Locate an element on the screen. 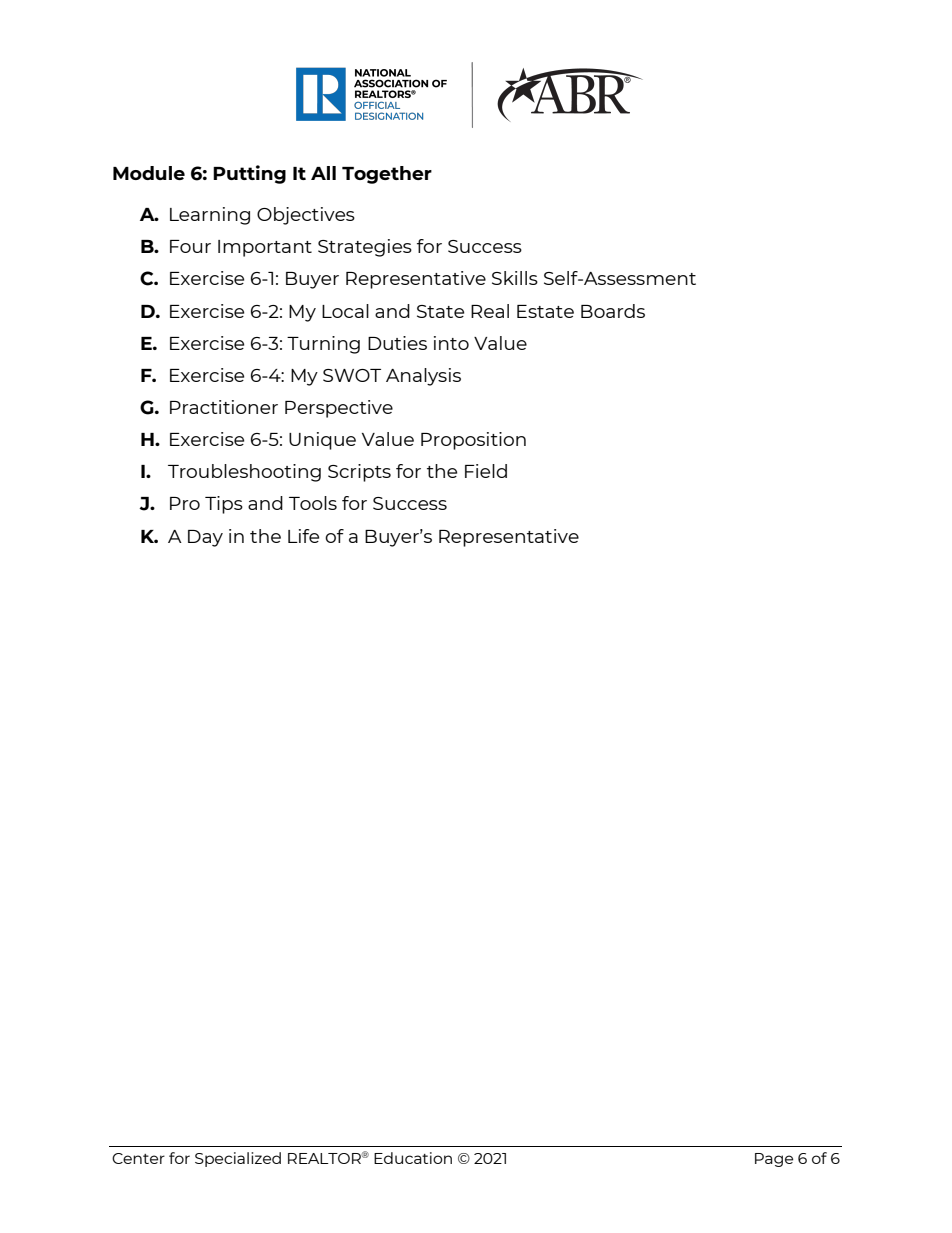 The width and height of the screenshot is (952, 1233). Specialized is located at coordinates (238, 1159).
